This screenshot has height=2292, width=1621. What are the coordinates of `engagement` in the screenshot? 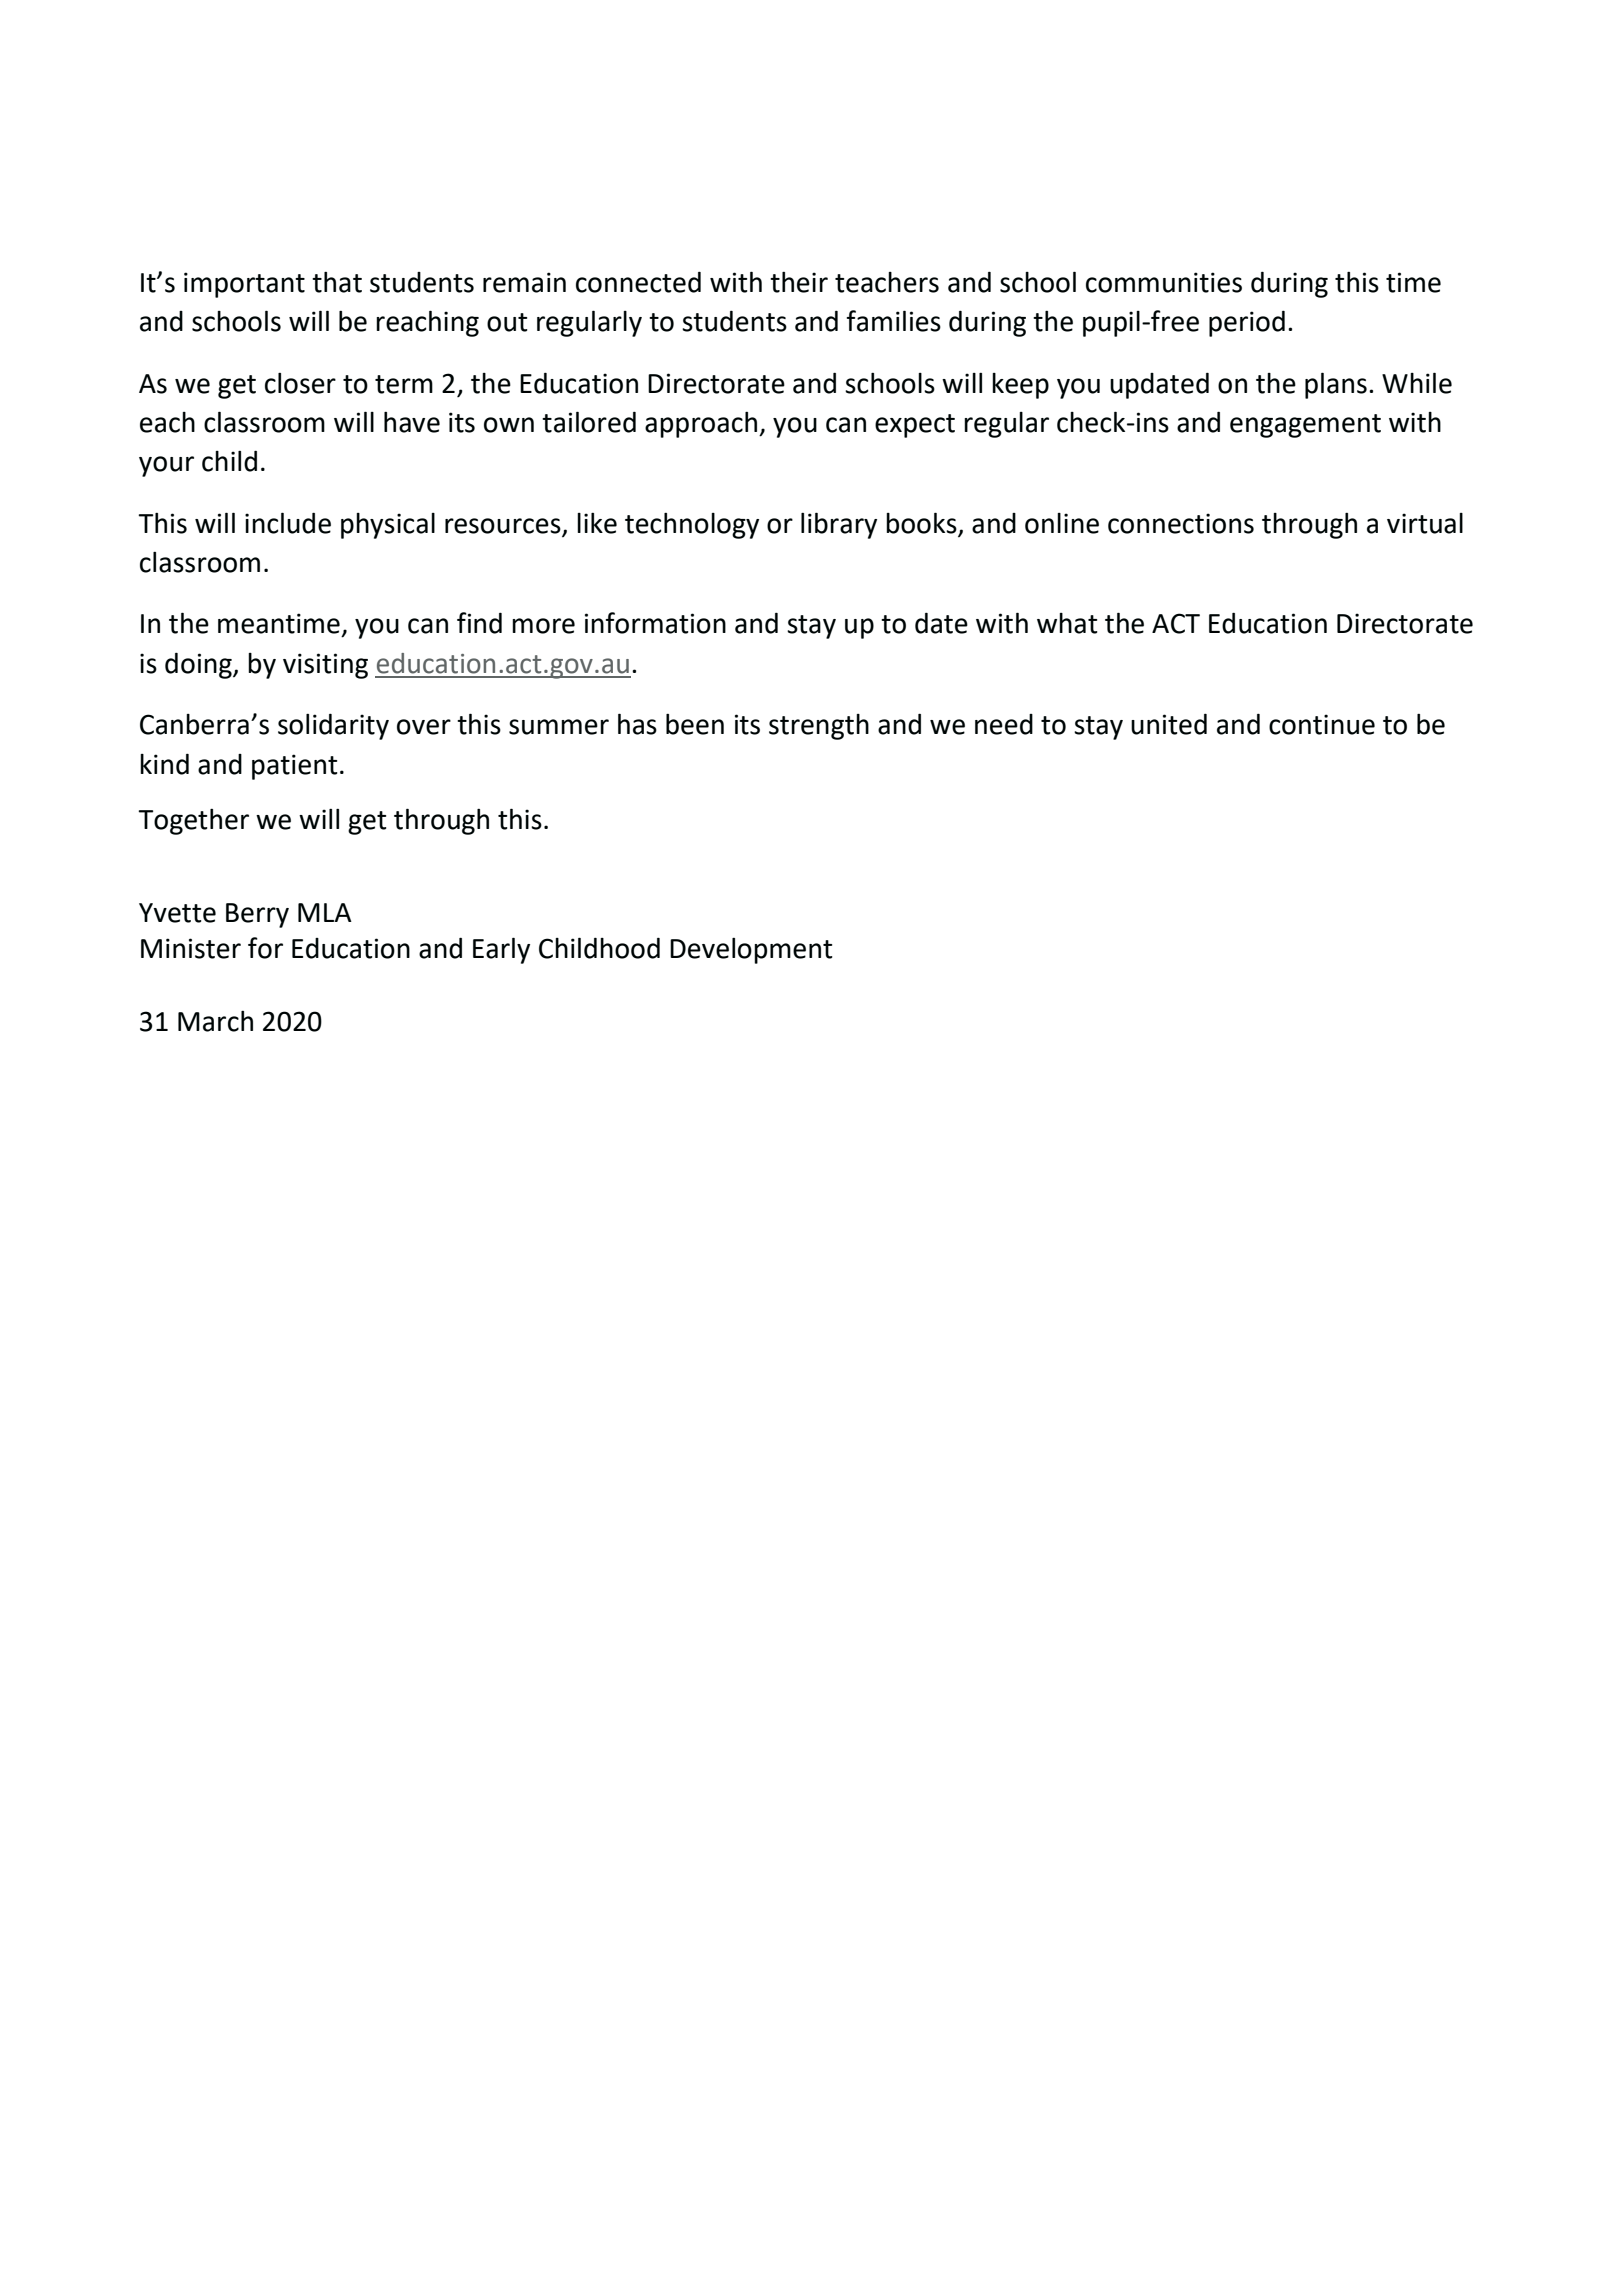 It's located at (1305, 426).
